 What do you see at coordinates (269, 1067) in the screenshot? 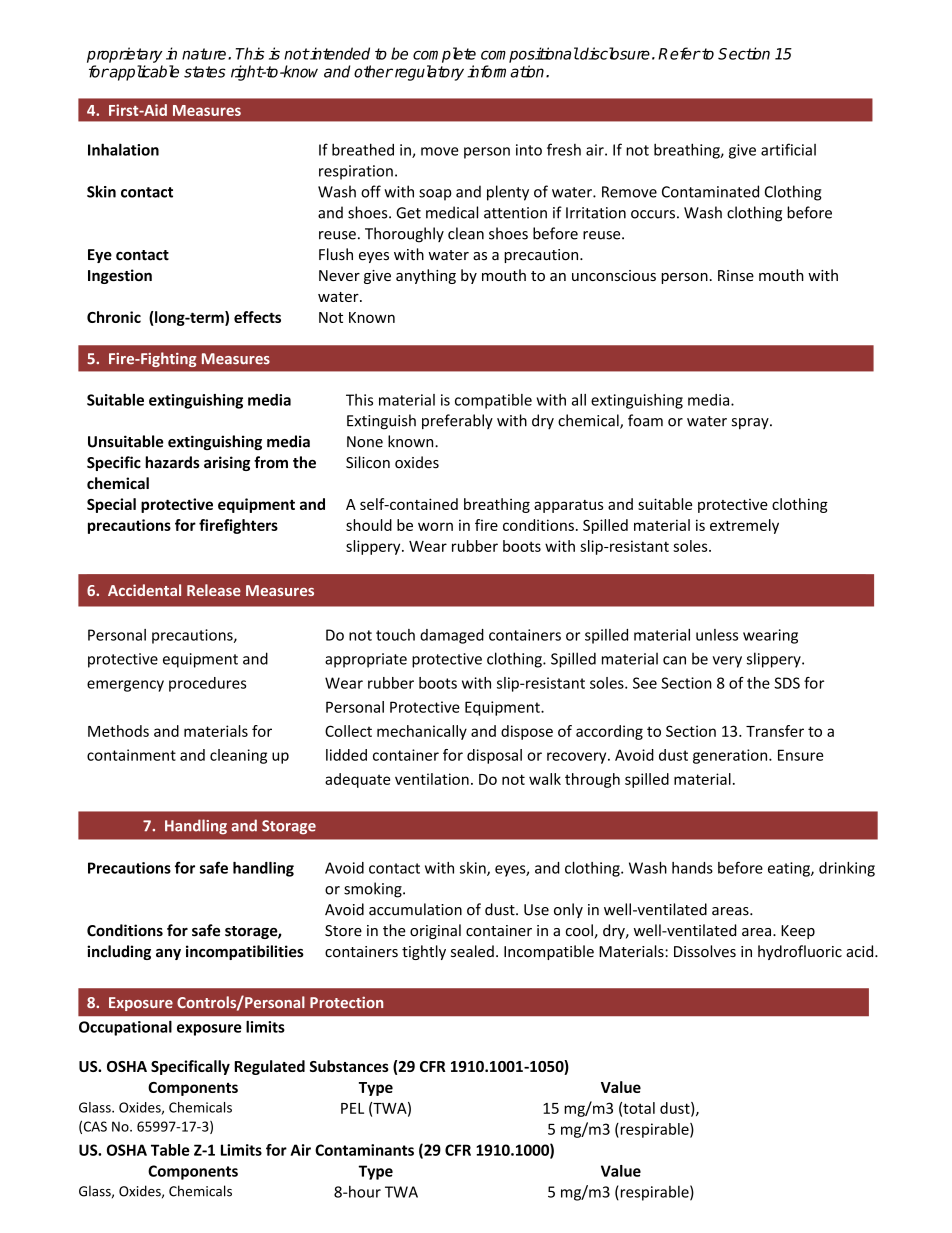
I see `Regulated` at bounding box center [269, 1067].
